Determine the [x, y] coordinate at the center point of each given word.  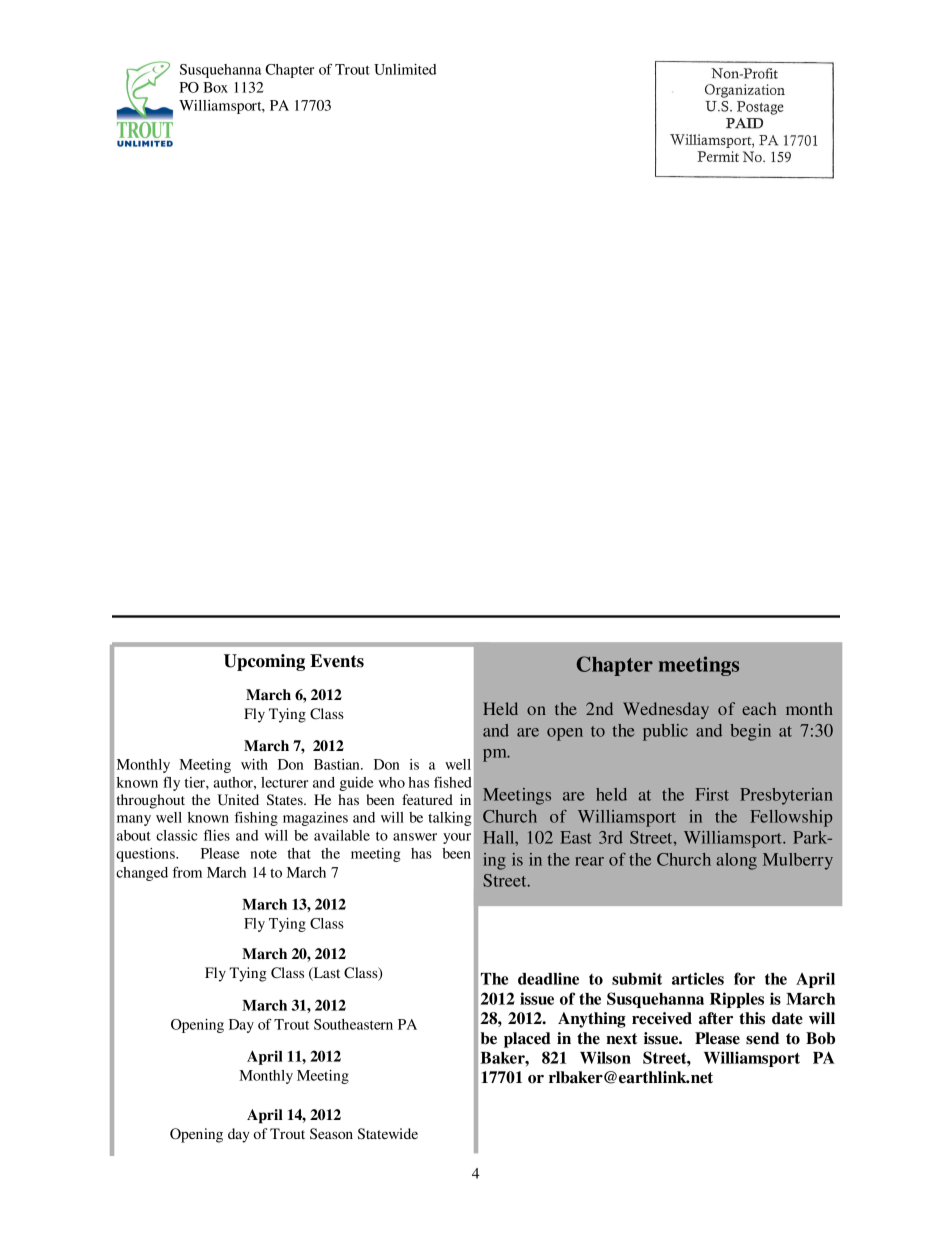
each [759, 708]
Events [337, 661]
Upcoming [264, 662]
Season [331, 1134]
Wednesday [666, 710]
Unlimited [405, 69]
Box [215, 87]
